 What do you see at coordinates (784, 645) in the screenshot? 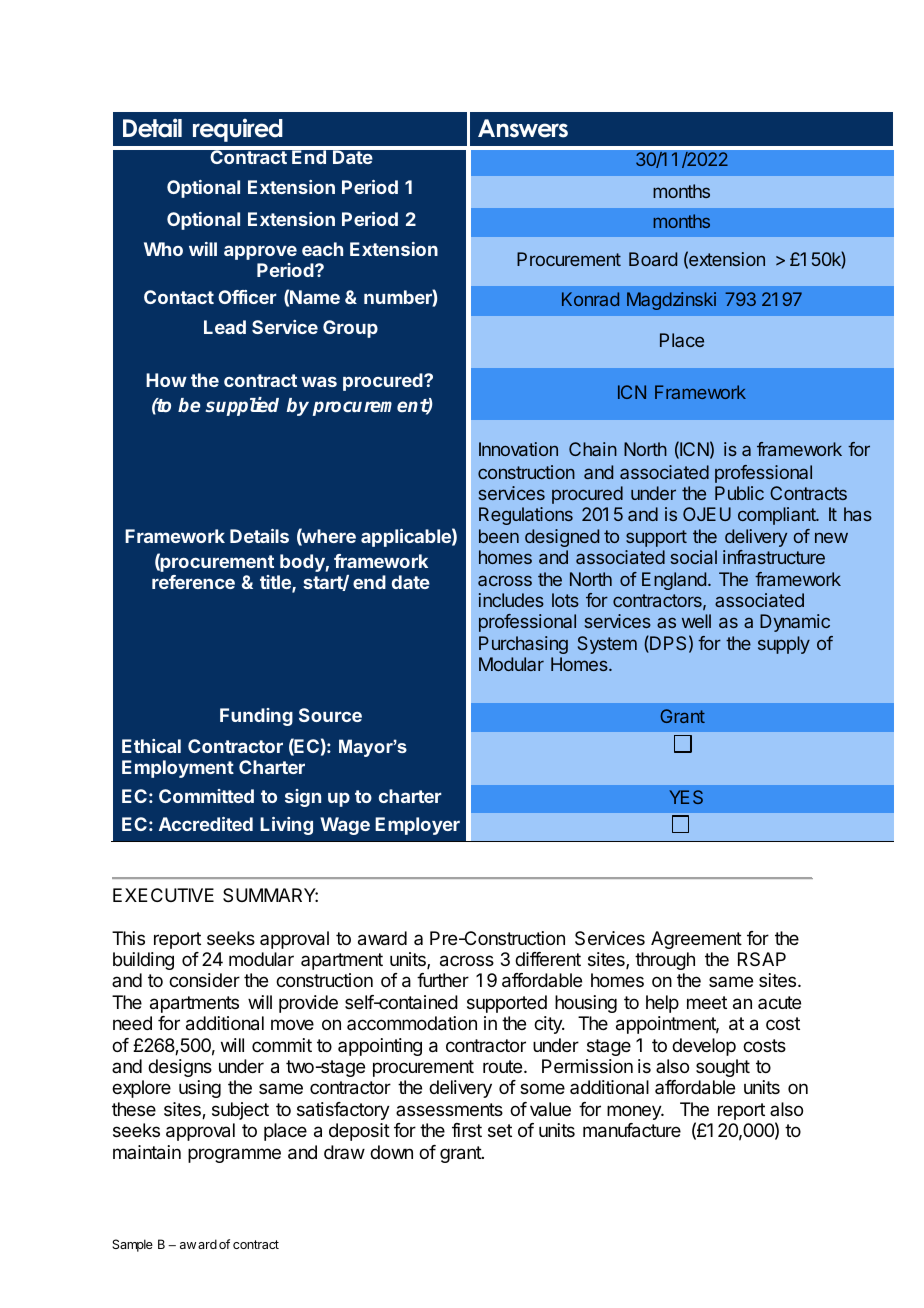
I see `supply` at bounding box center [784, 645].
